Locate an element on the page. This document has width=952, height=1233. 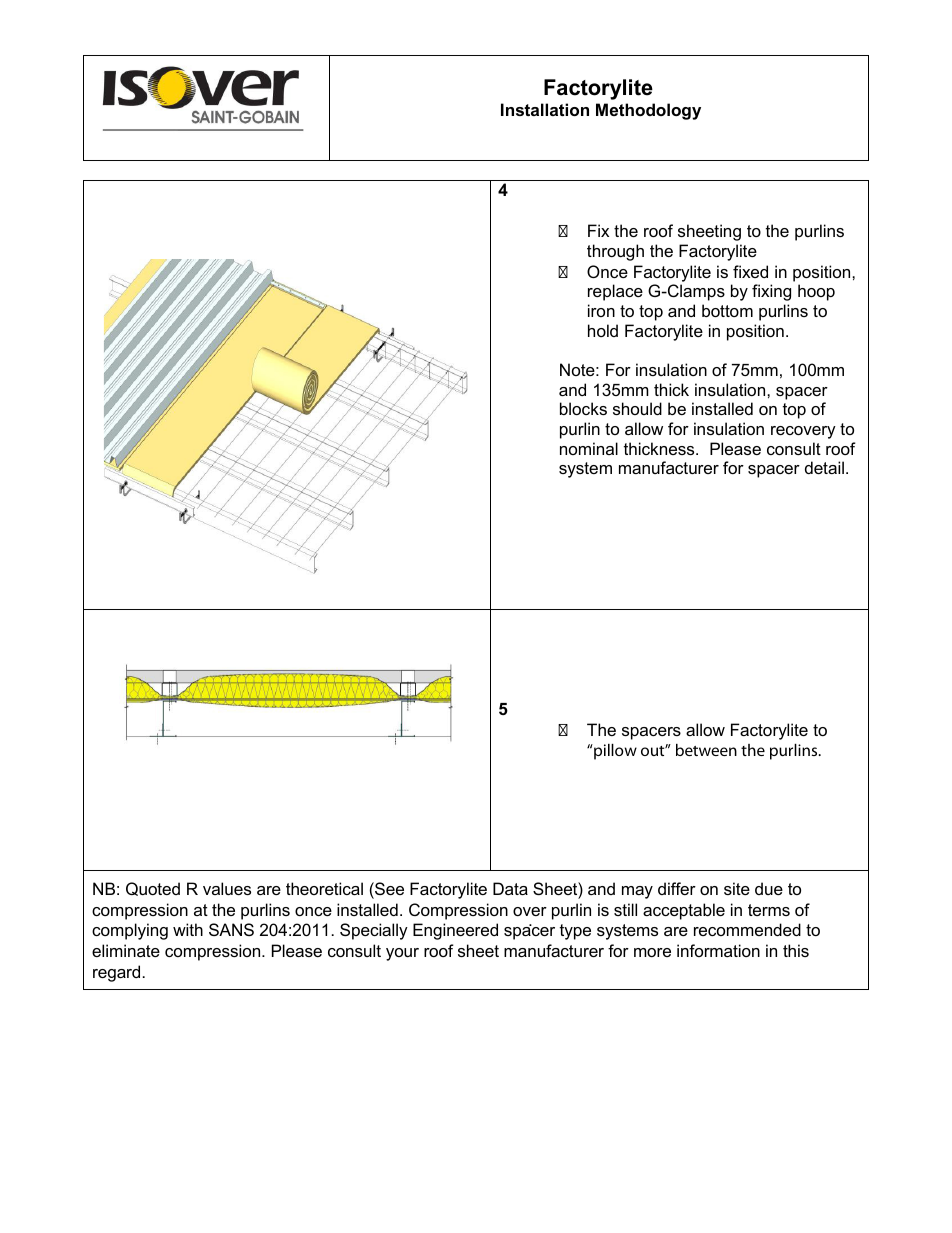
Methodology is located at coordinates (648, 111).
